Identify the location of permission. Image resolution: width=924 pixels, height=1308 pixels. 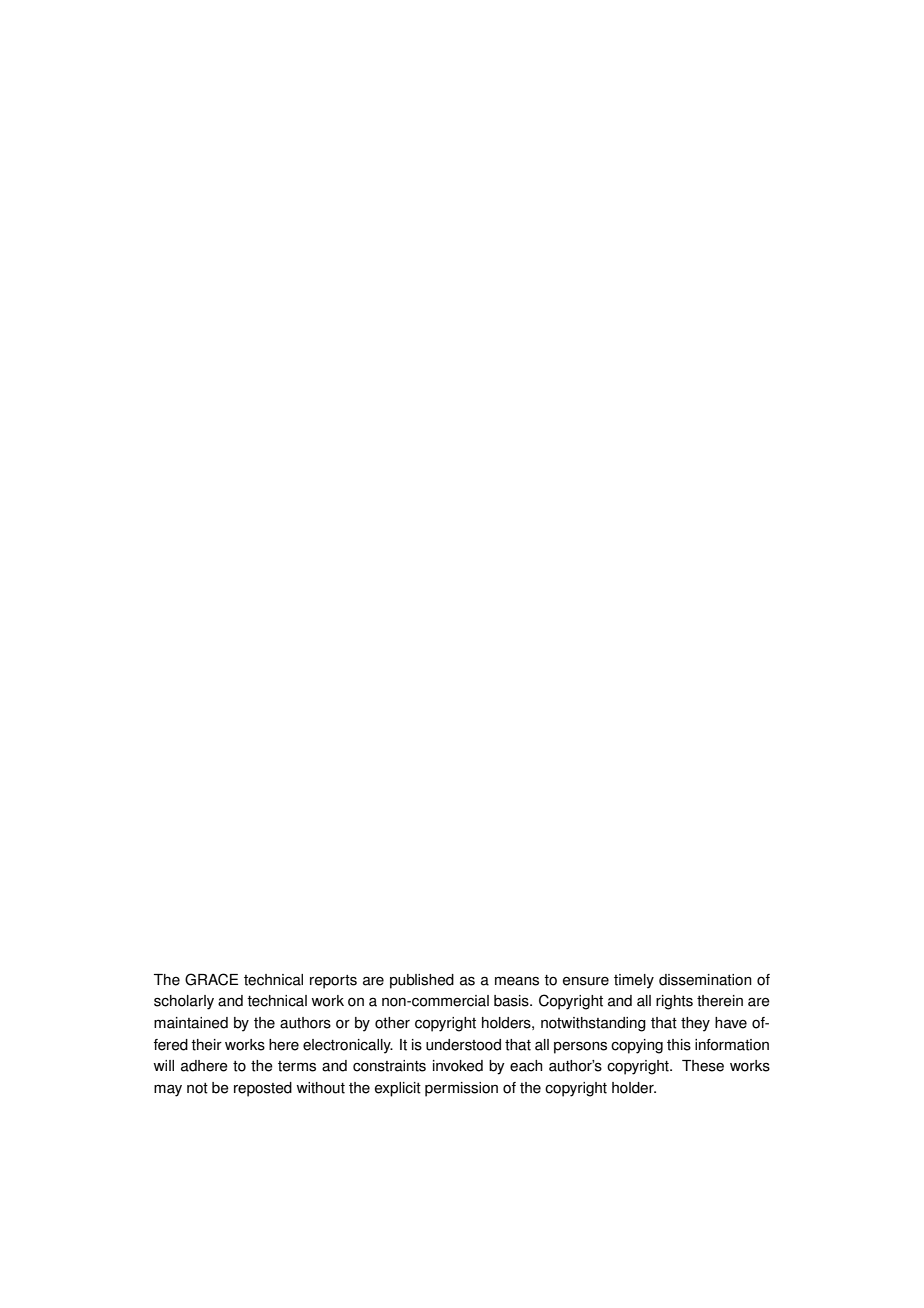
(461, 1089).
